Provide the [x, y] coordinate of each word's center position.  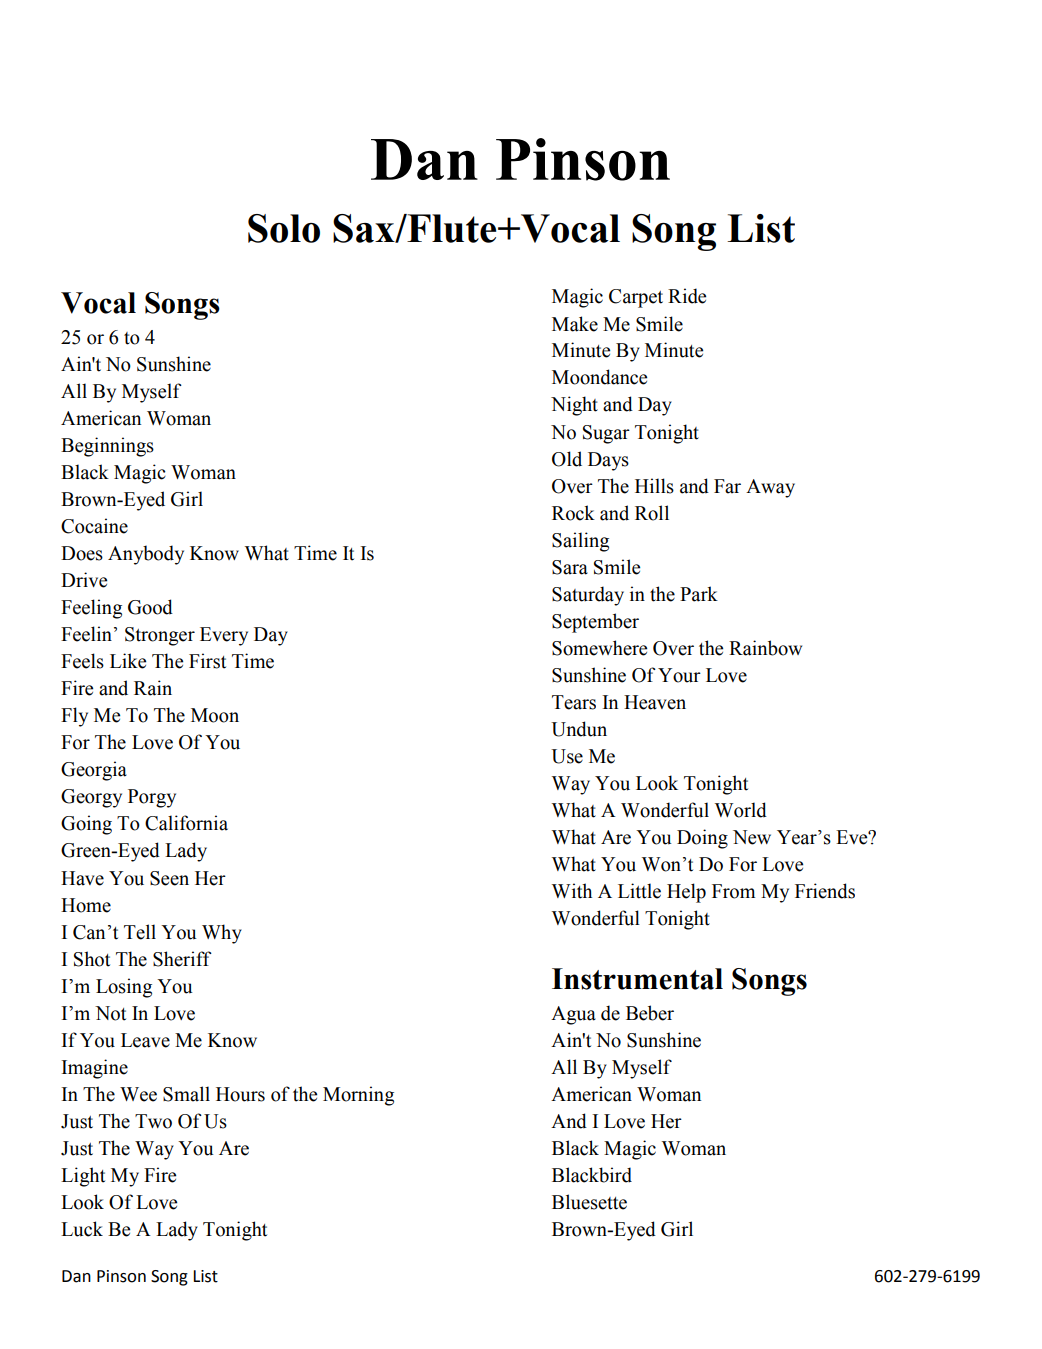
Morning [358, 1096]
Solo [284, 228]
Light [83, 1177]
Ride [687, 296]
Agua [573, 1015]
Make [575, 324]
